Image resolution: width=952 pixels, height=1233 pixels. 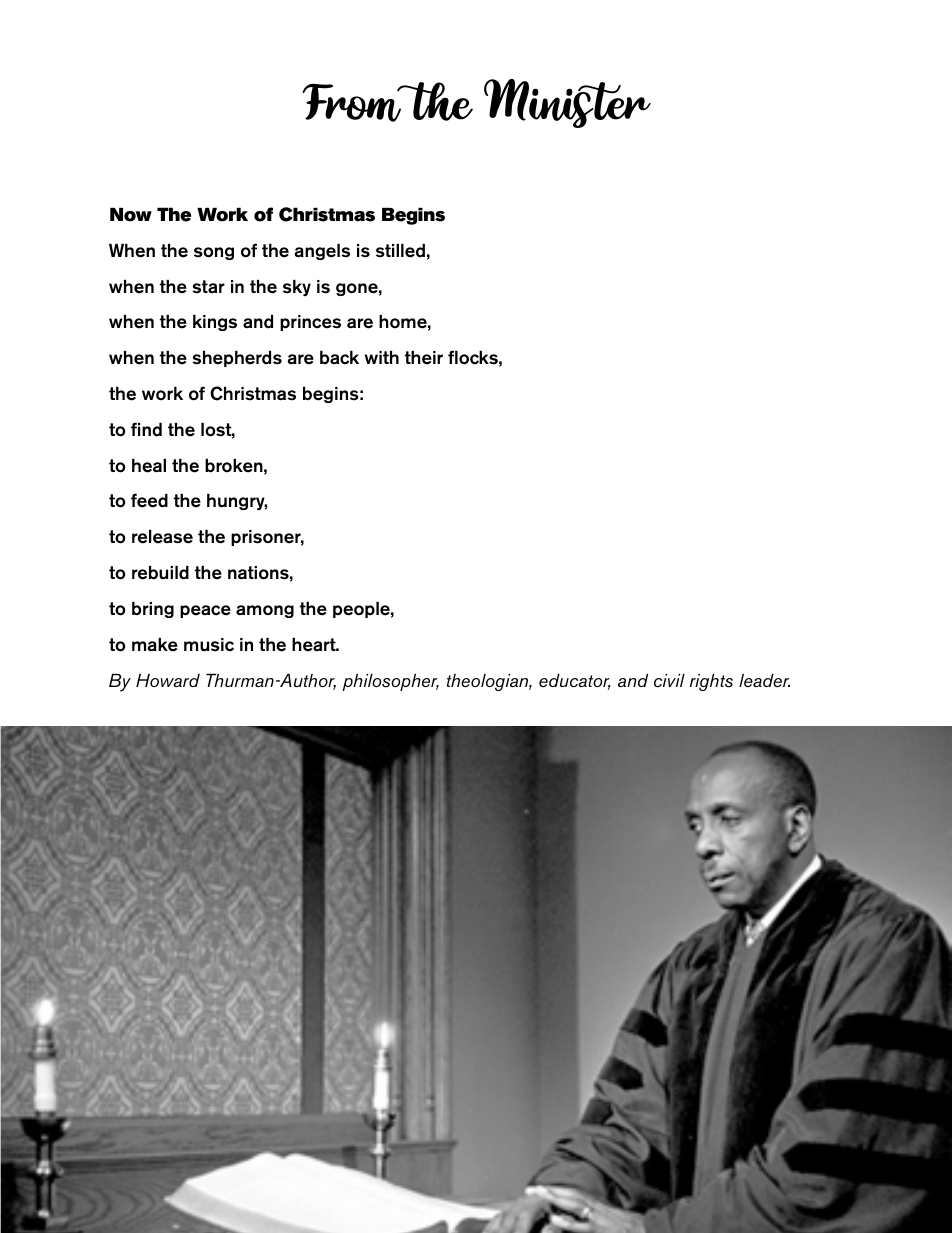 What do you see at coordinates (209, 645) in the document?
I see `music` at bounding box center [209, 645].
